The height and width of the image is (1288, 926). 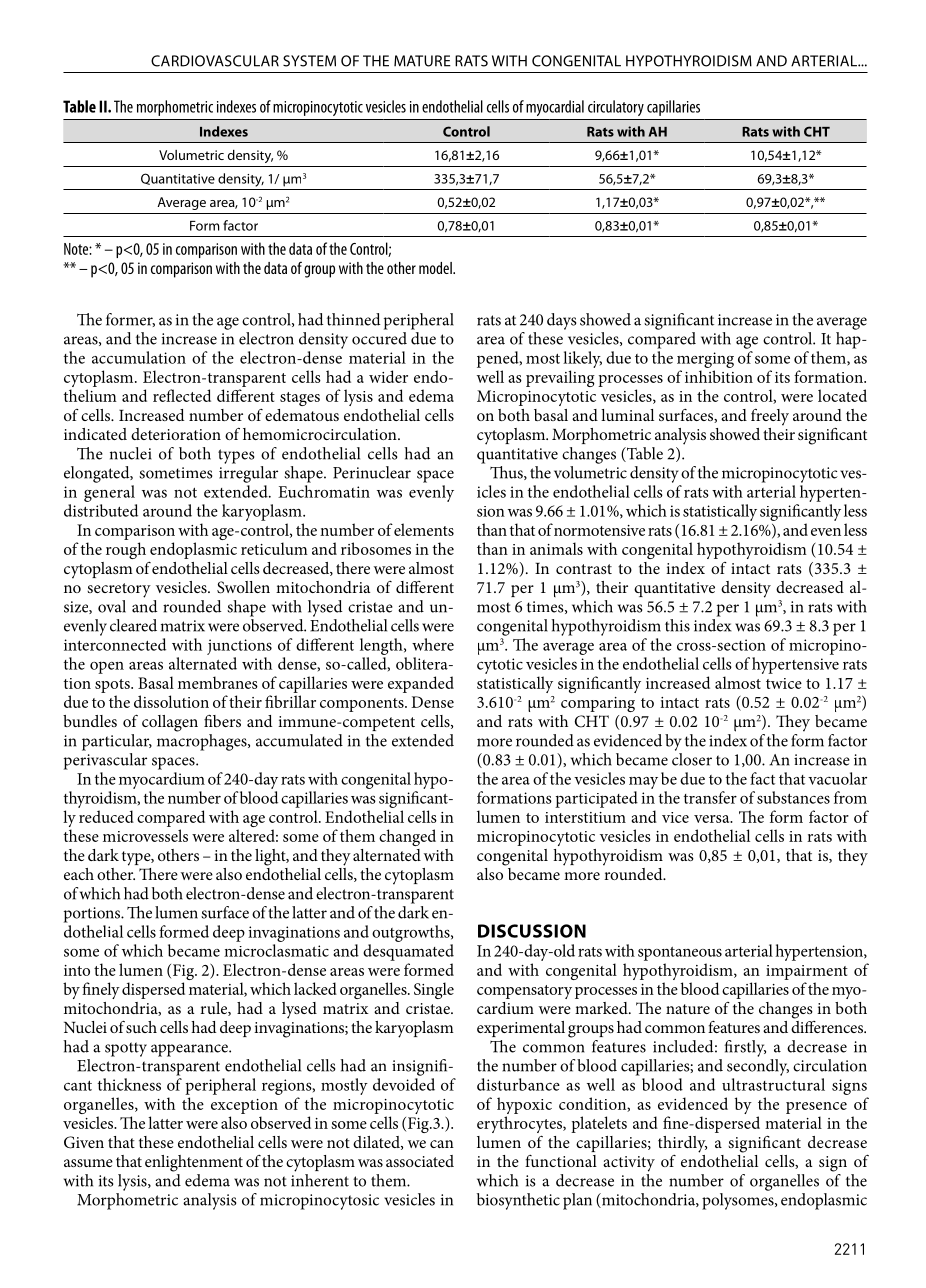 What do you see at coordinates (793, 797) in the image?
I see `substances` at bounding box center [793, 797].
